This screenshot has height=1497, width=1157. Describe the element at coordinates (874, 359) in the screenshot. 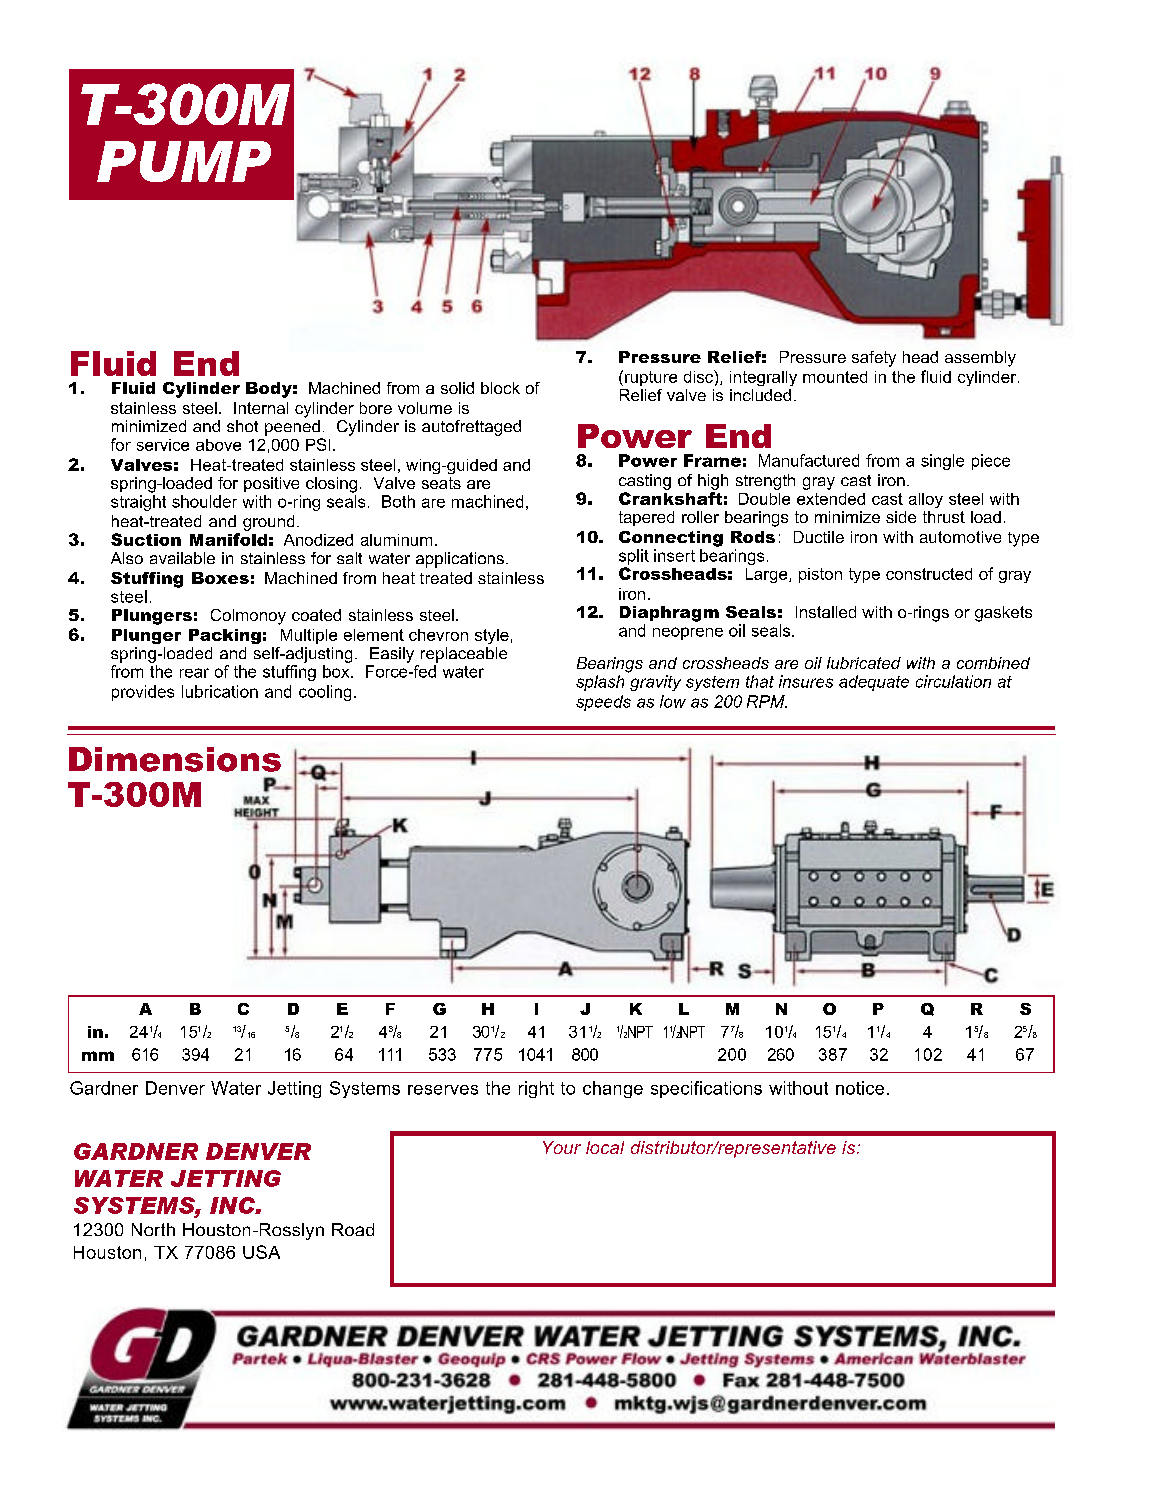

I see `safety` at that location.
